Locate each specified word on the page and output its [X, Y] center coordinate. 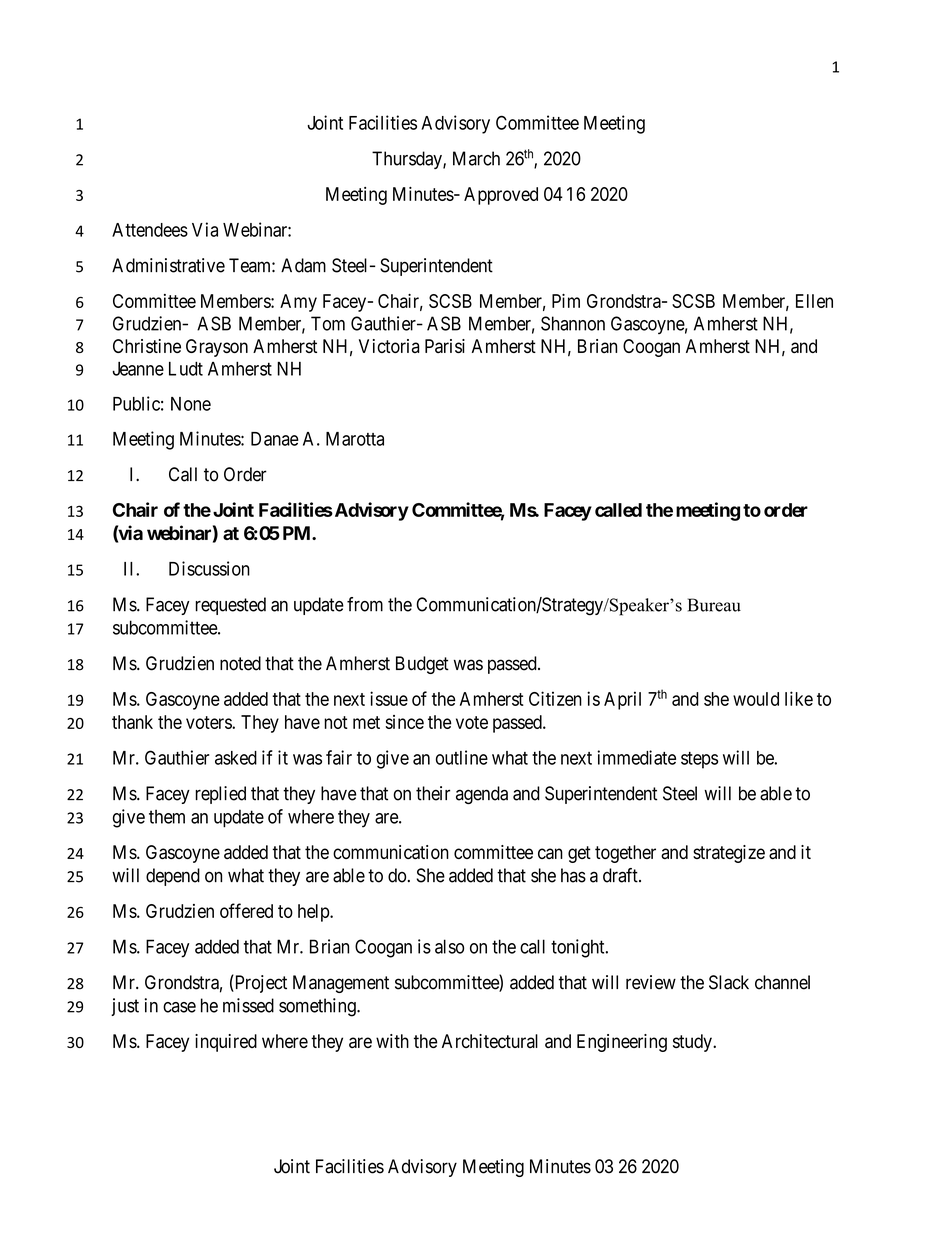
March [476, 158]
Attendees [150, 230]
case [179, 1007]
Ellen [814, 301]
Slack [729, 982]
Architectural [490, 1041]
